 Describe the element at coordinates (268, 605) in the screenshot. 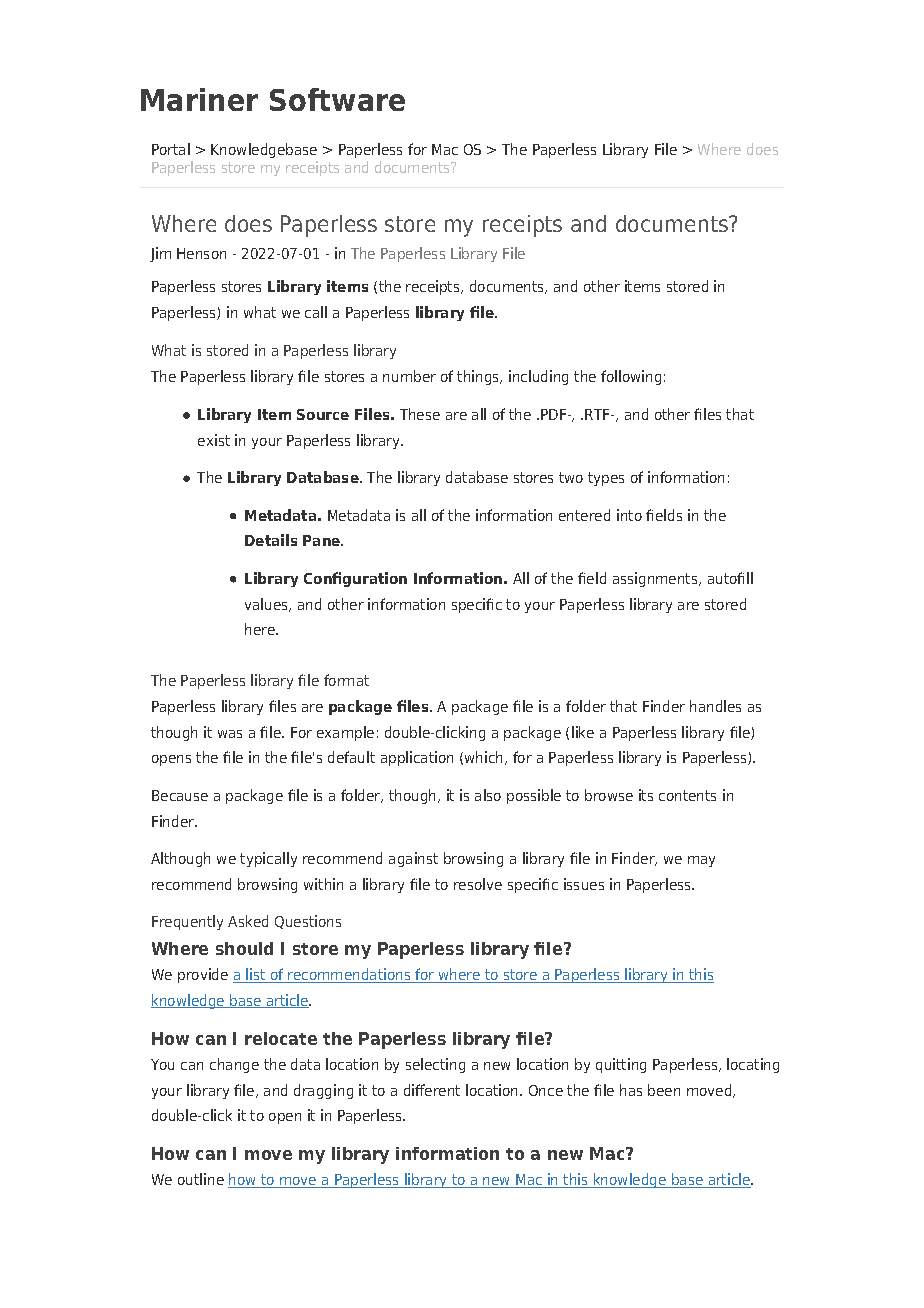

I see `values` at that location.
